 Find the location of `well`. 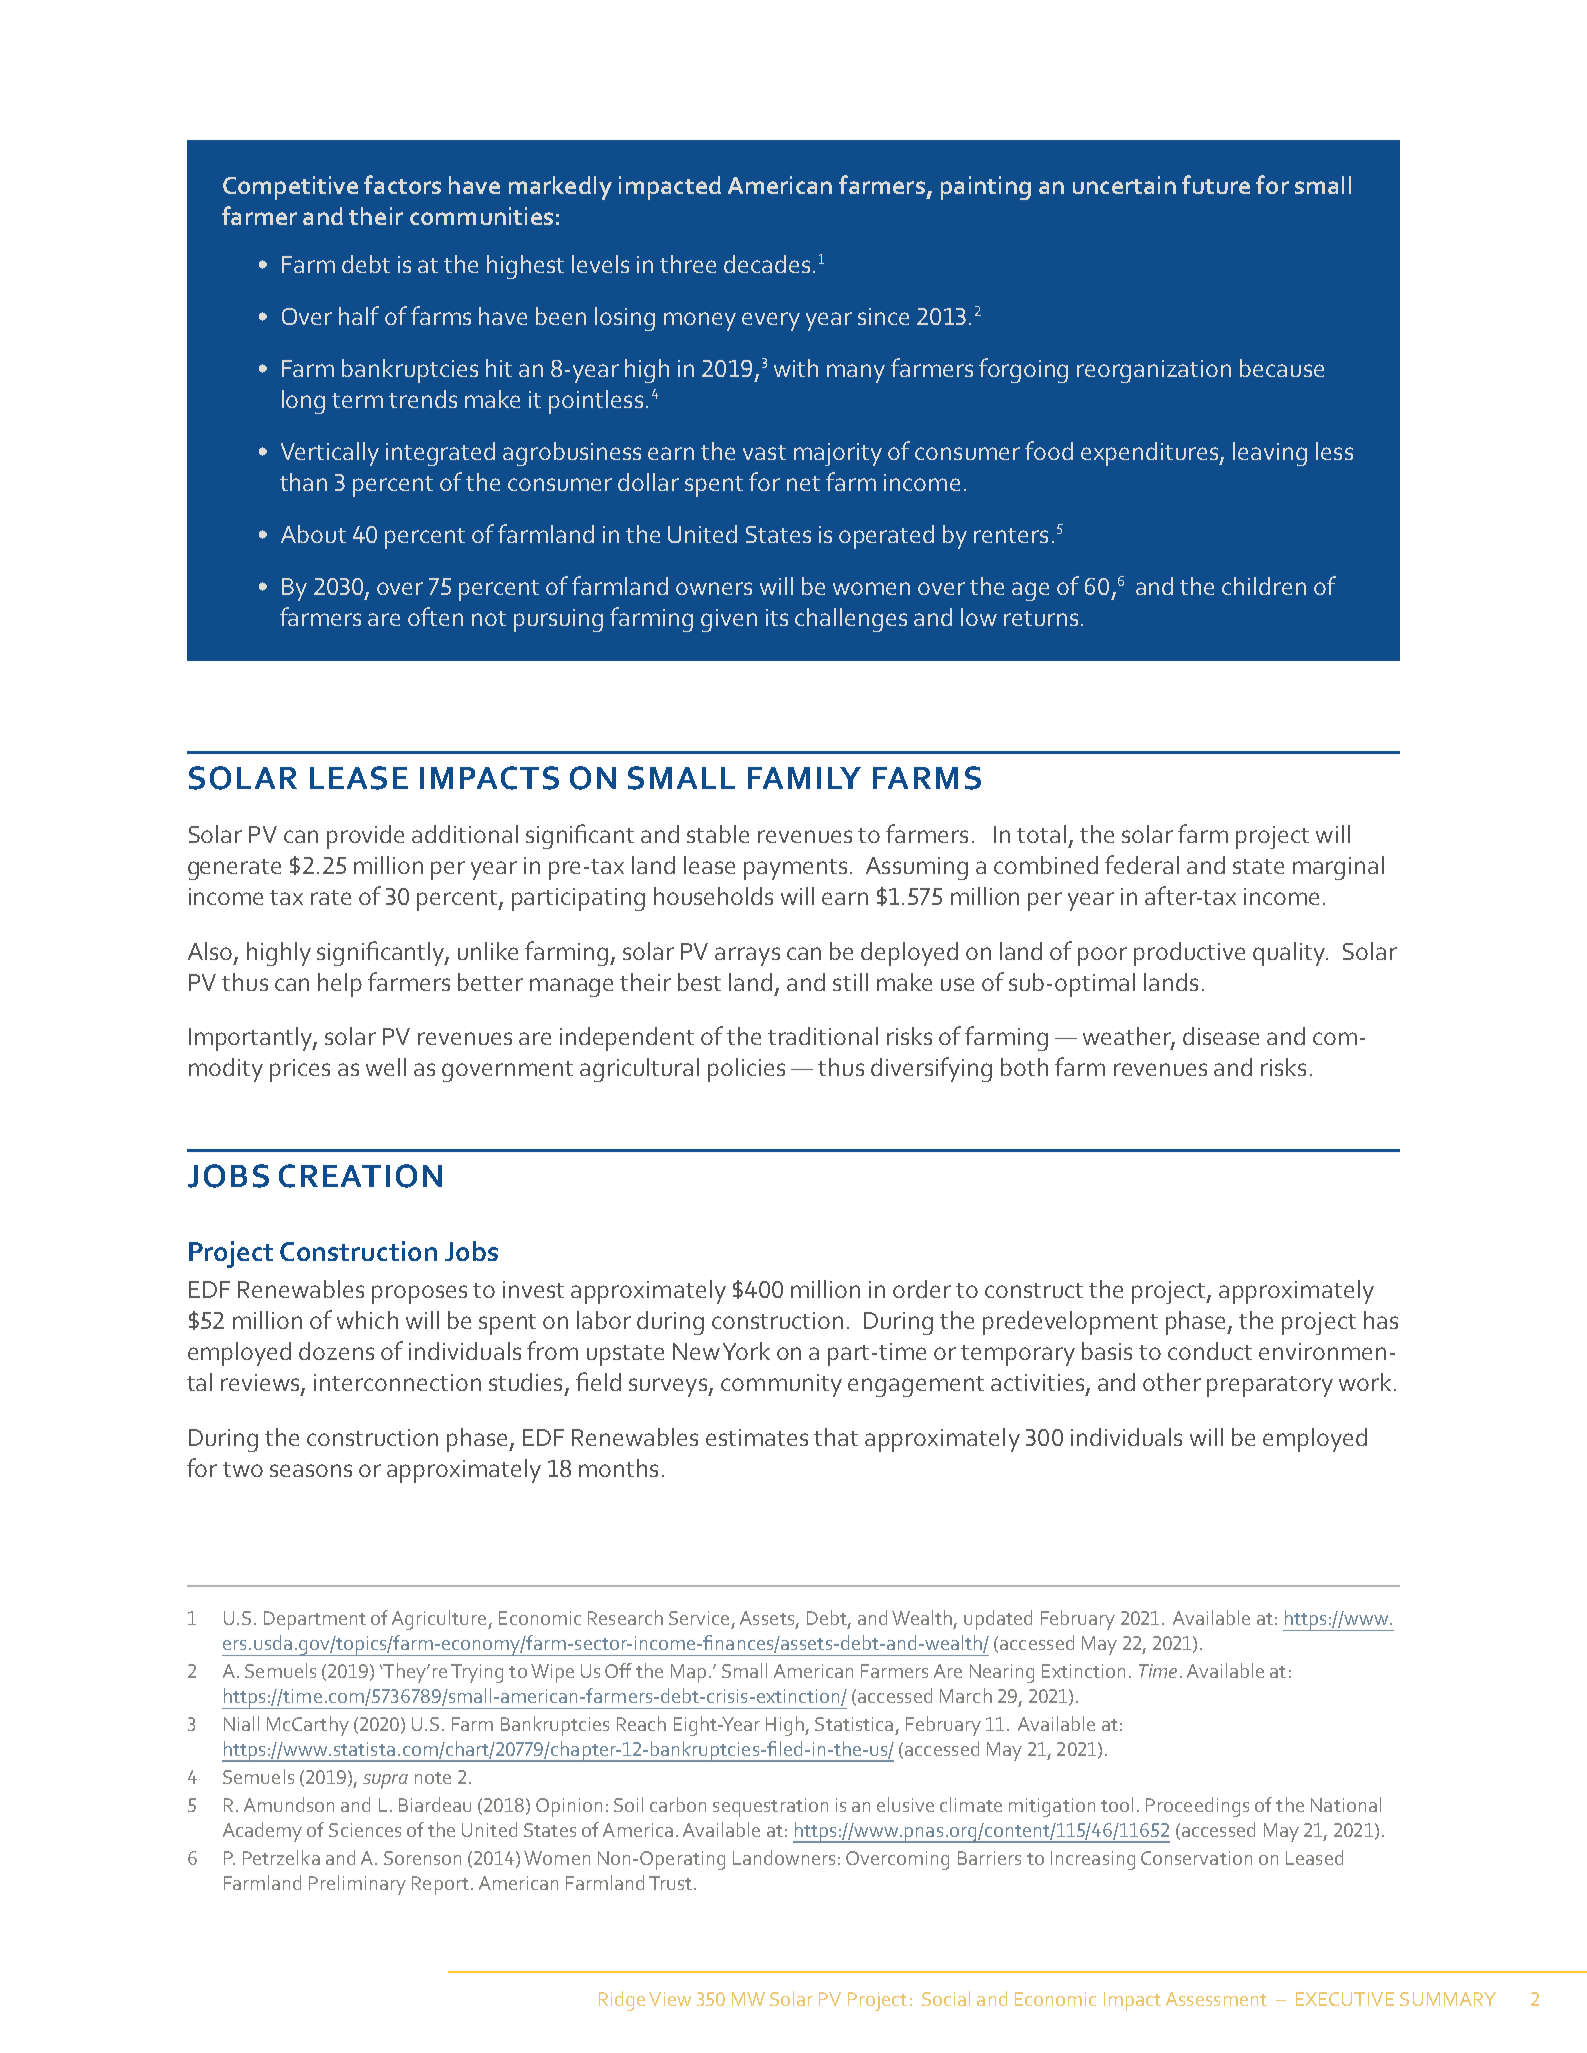

well is located at coordinates (386, 1067).
